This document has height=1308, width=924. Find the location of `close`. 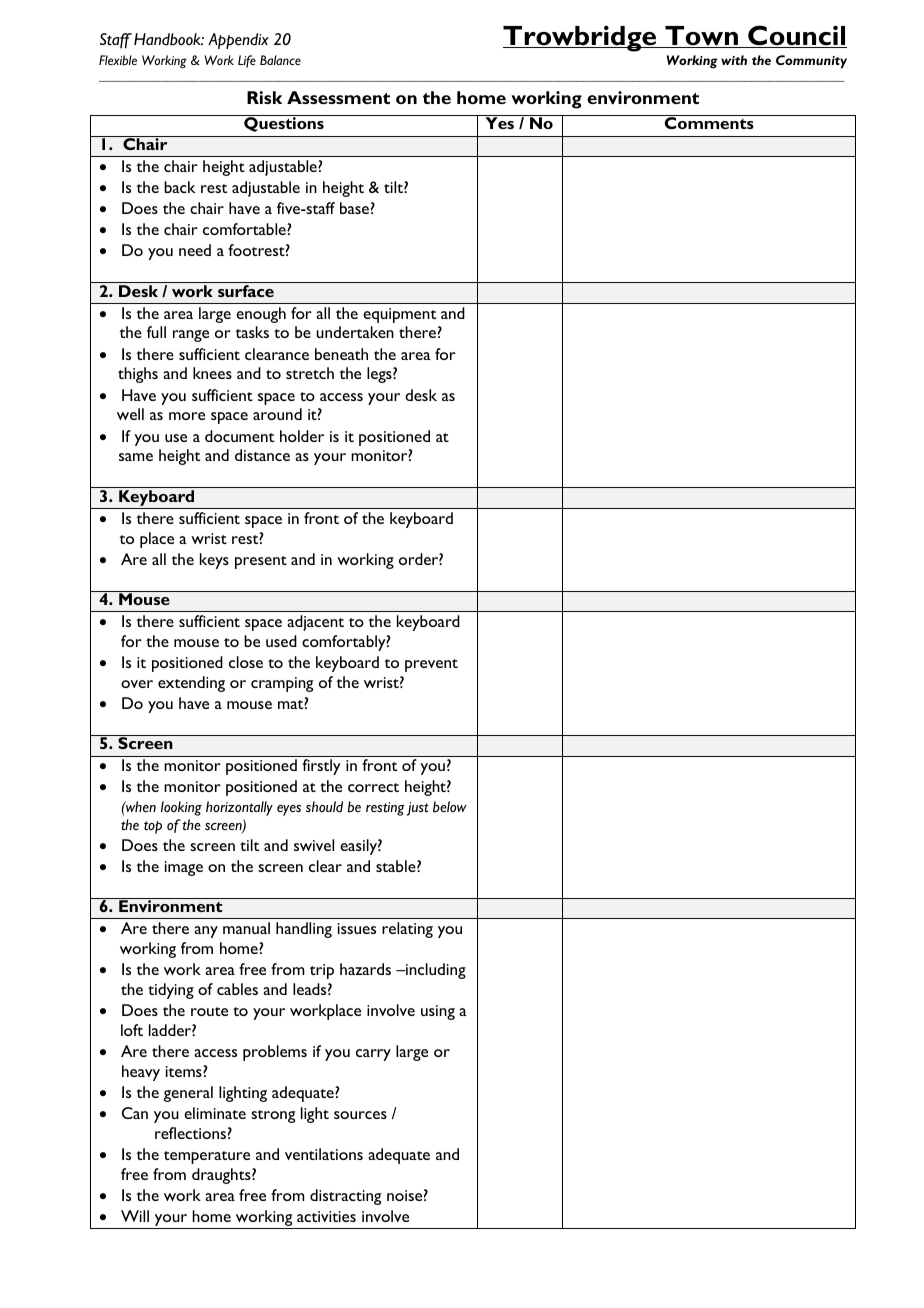

close is located at coordinates (246, 662).
